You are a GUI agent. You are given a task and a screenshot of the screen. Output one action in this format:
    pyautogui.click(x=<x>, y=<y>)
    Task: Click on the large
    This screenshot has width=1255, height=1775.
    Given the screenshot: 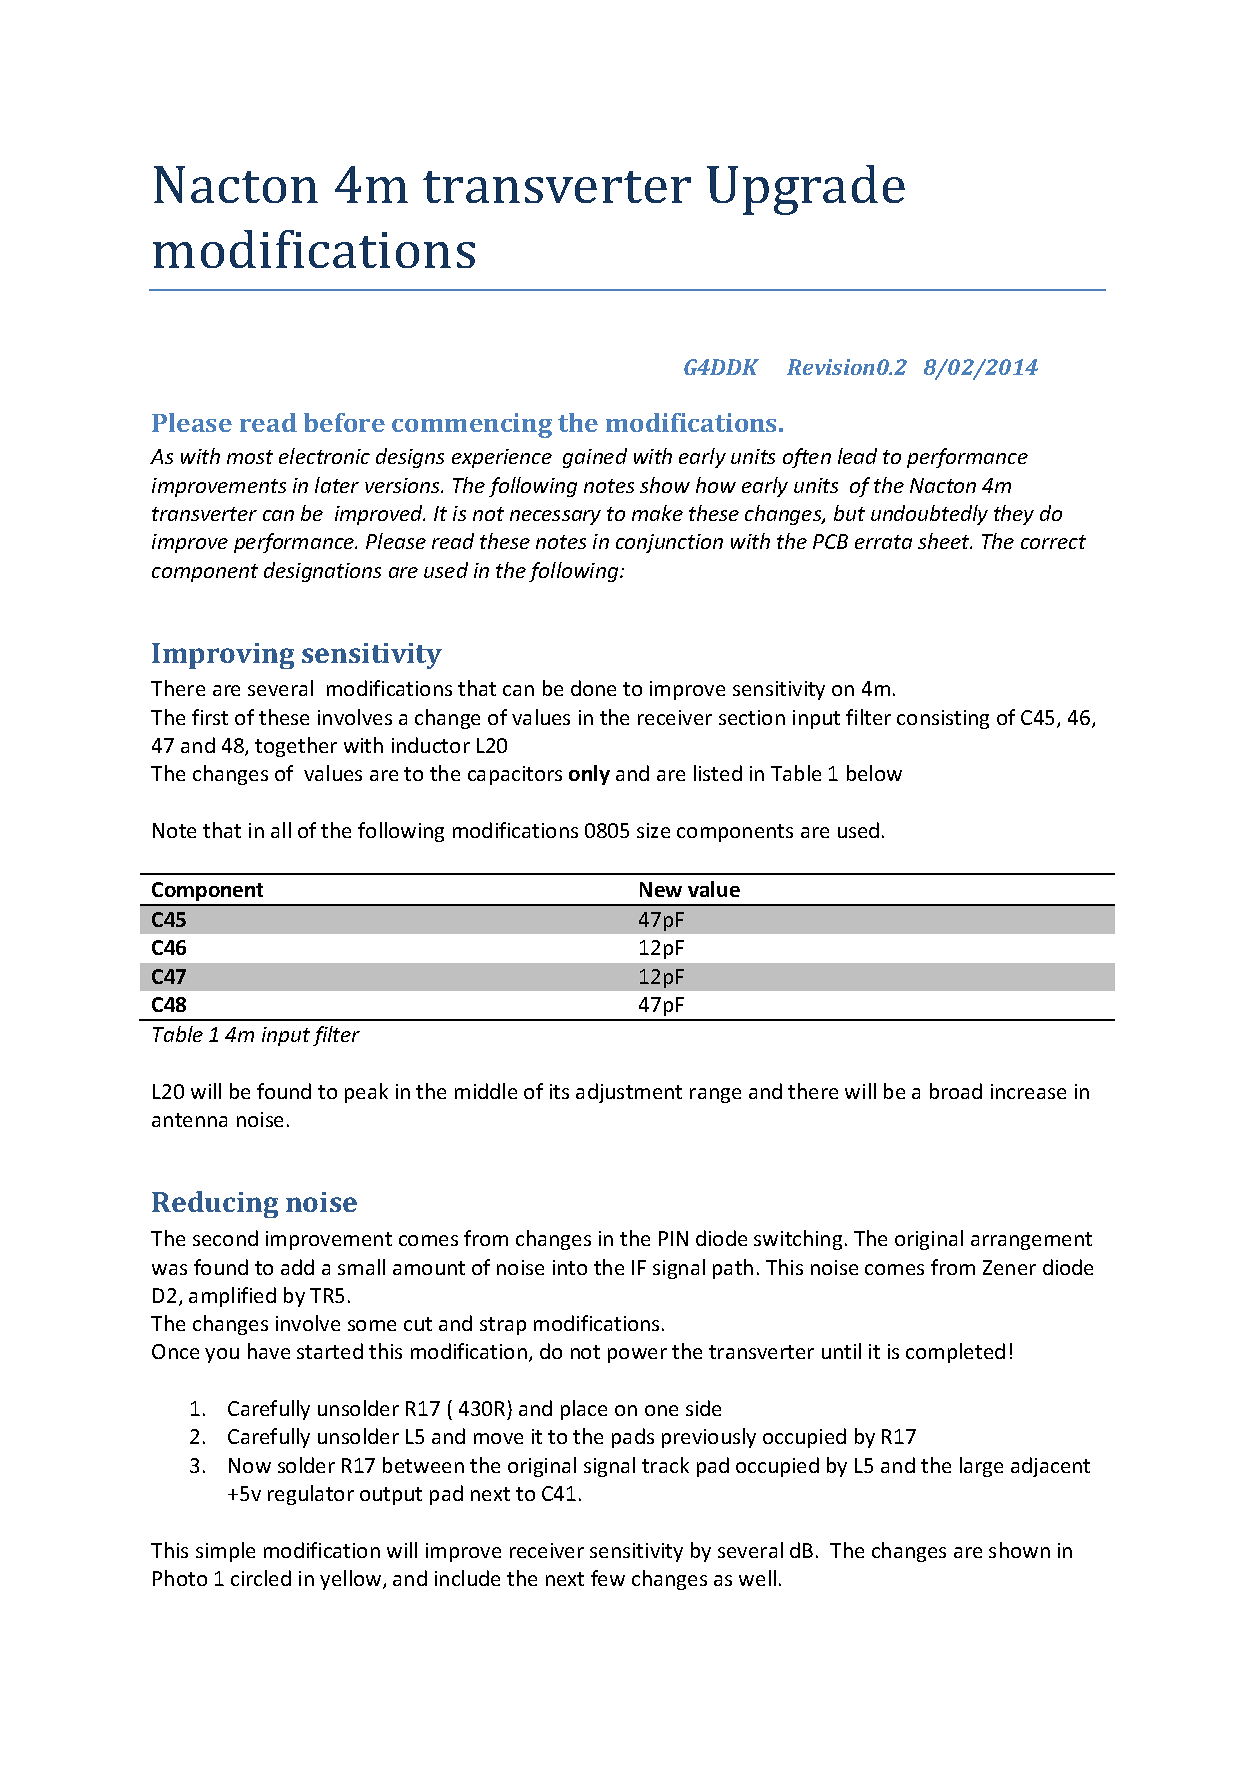 What is the action you would take?
    pyautogui.click(x=981, y=1467)
